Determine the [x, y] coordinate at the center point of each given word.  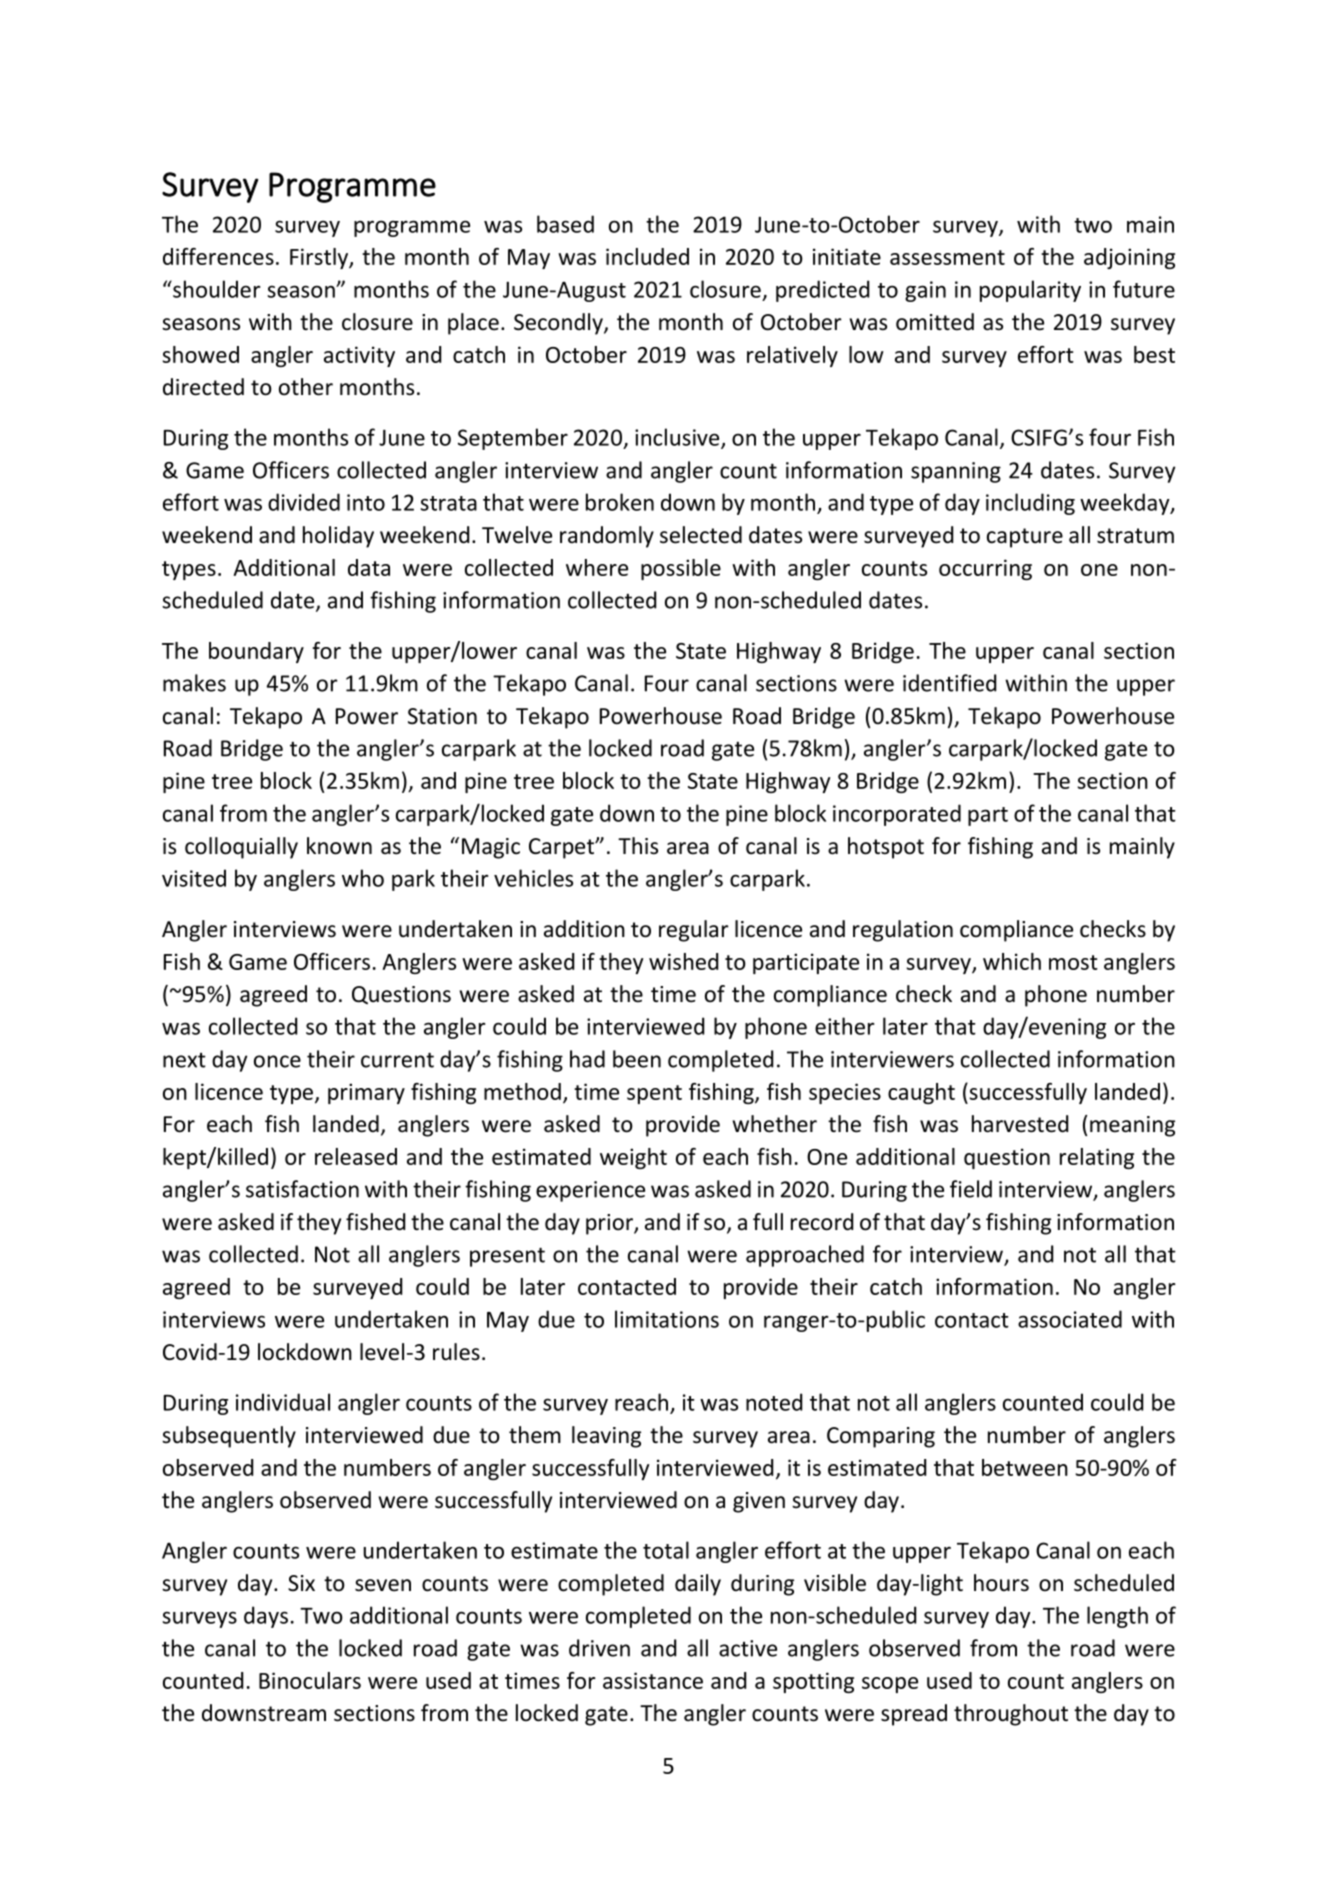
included [647, 256]
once [277, 1061]
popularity [1030, 291]
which [1012, 961]
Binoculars [310, 1680]
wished [683, 961]
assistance [653, 1680]
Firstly [320, 258]
